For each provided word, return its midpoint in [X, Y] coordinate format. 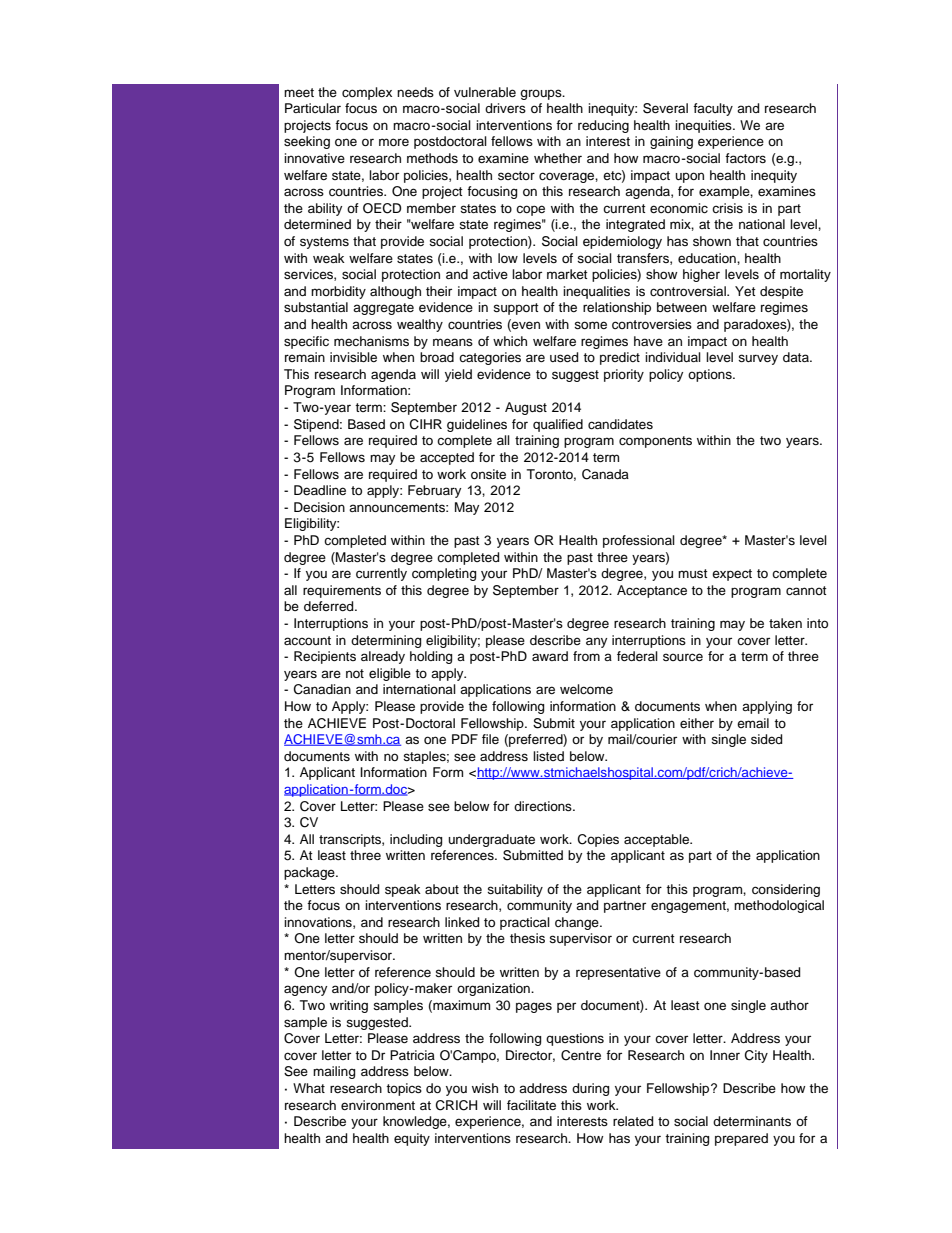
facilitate [531, 1105]
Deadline [320, 490]
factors [745, 158]
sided [766, 739]
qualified [558, 425]
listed [548, 756]
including [416, 840]
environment [378, 1105]
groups [542, 94]
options [711, 375]
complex [367, 93]
